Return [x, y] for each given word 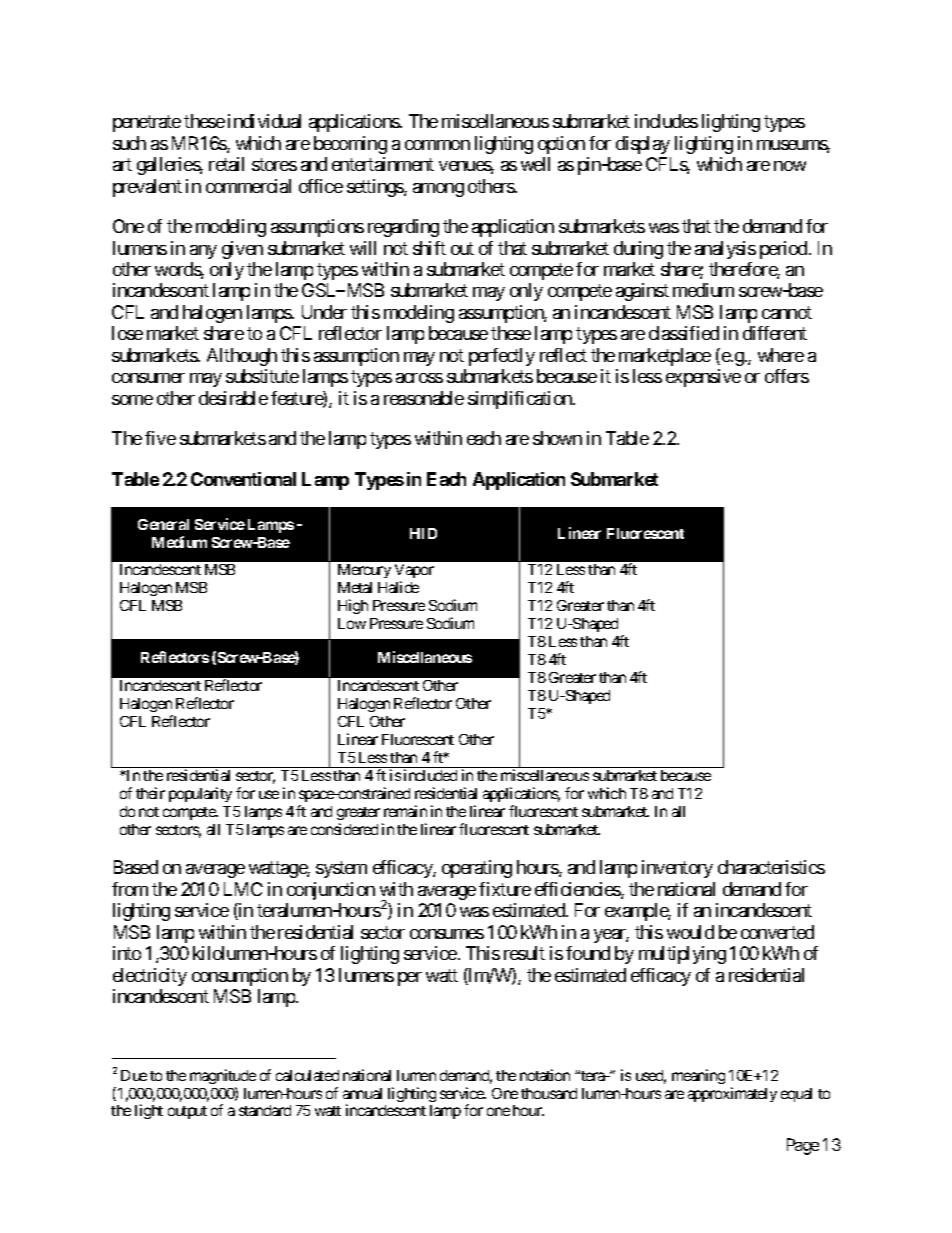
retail [226, 164]
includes [666, 121]
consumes [447, 934]
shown [557, 438]
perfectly [502, 357]
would [690, 932]
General [163, 524]
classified [684, 333]
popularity [200, 794]
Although [242, 357]
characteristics [771, 867]
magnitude [223, 1076]
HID [423, 533]
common [437, 145]
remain [405, 811]
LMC [243, 889]
